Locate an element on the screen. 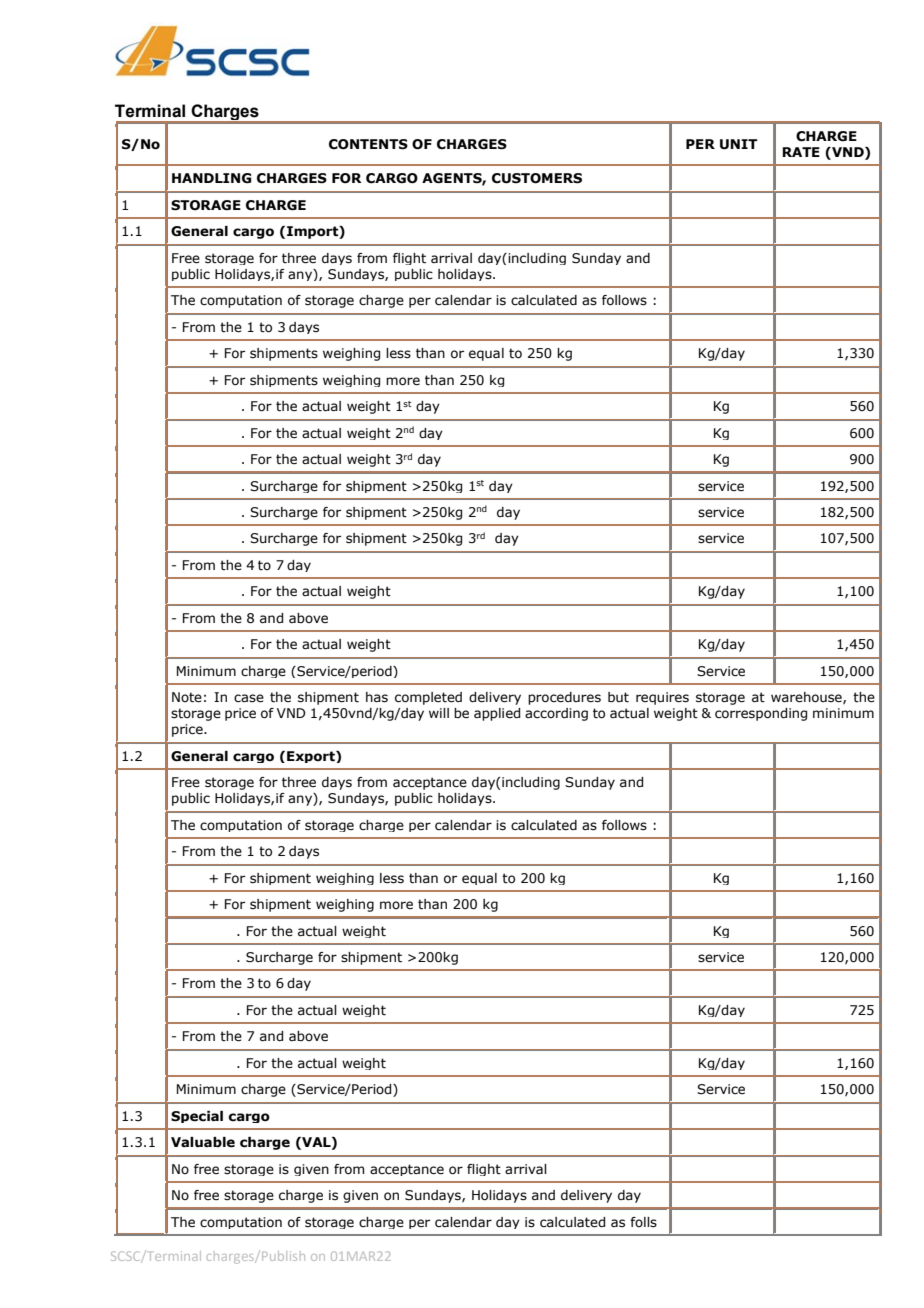  Valuable is located at coordinates (203, 1142).
